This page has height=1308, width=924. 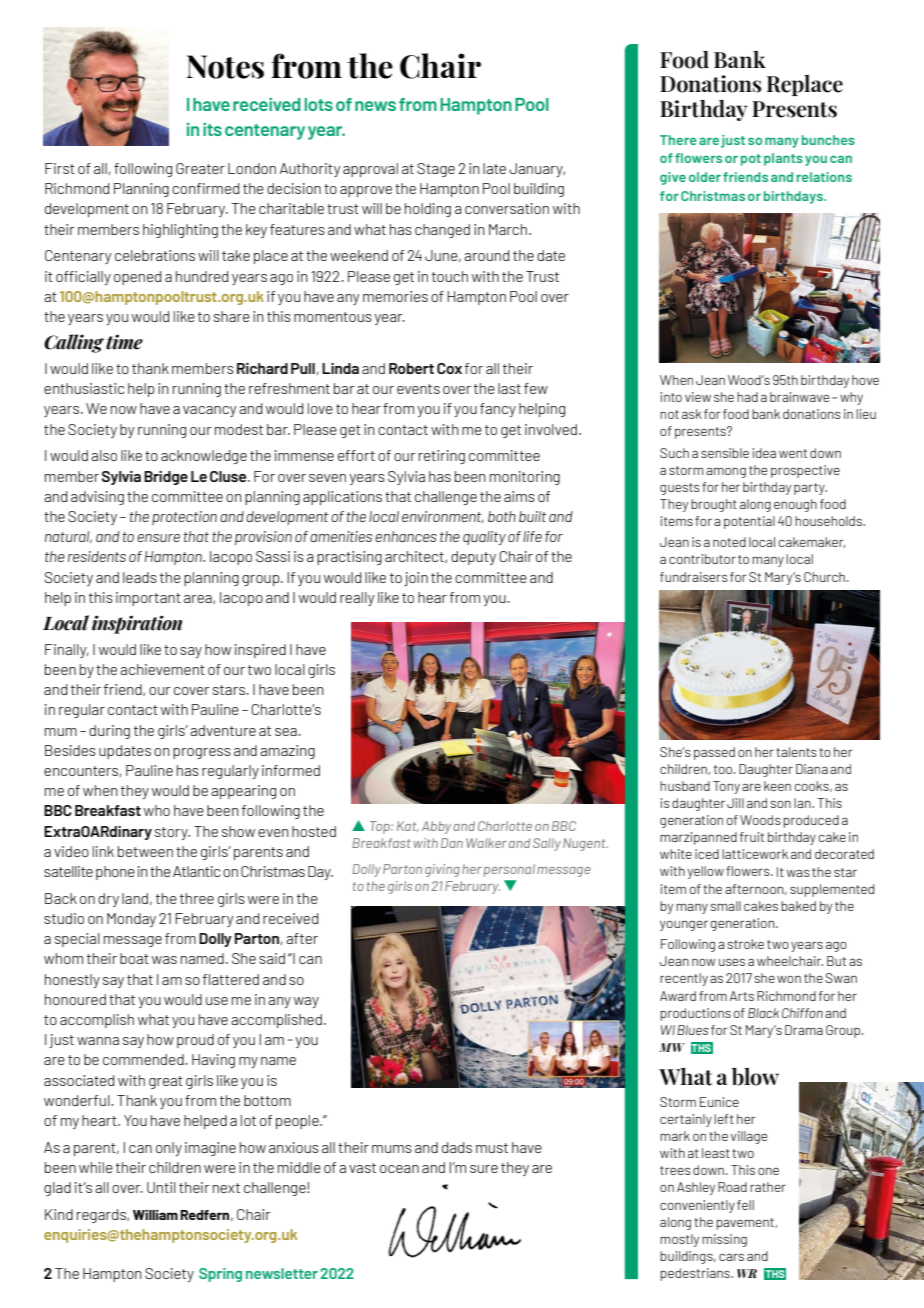 I want to click on join, so click(x=416, y=579).
